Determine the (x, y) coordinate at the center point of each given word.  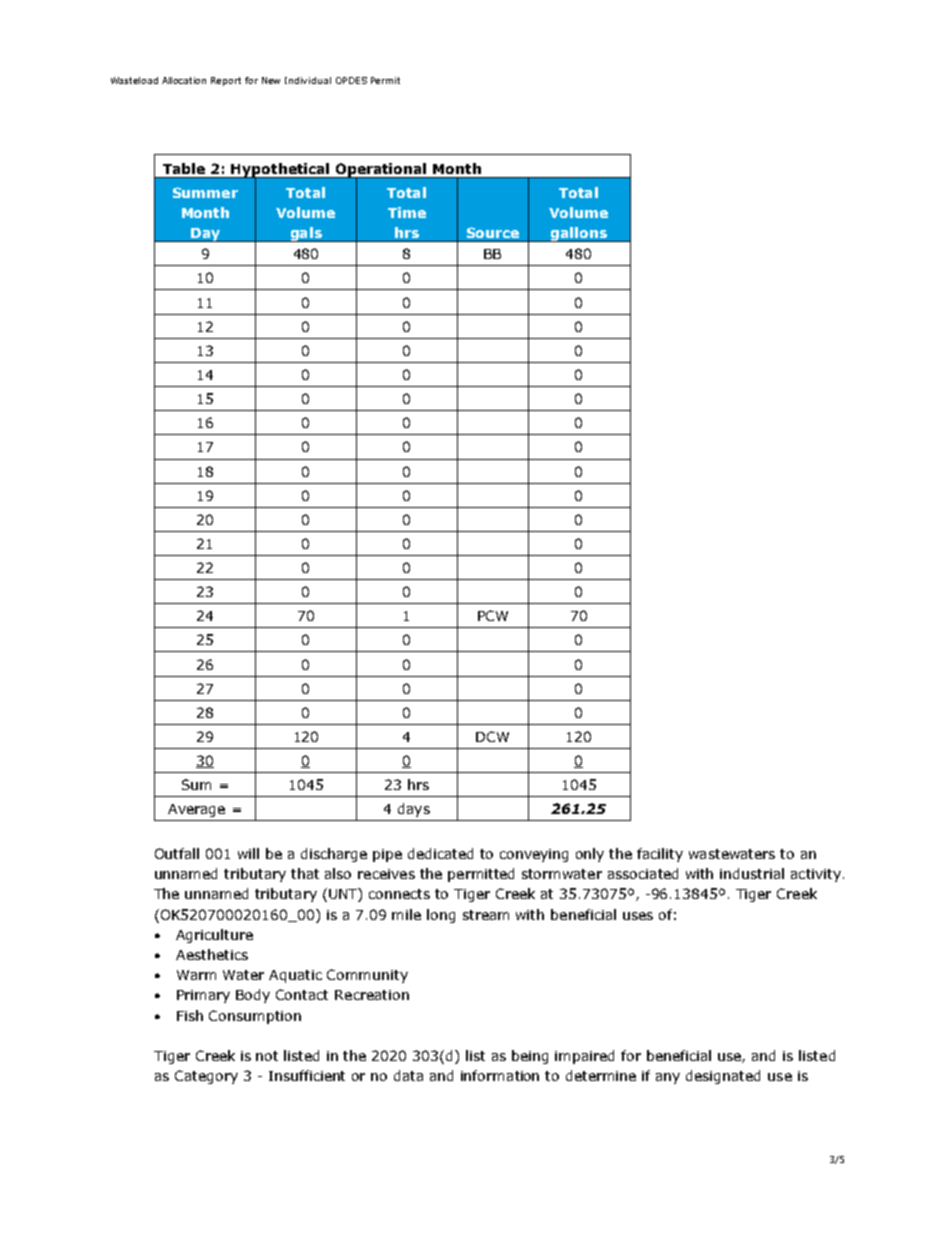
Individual (308, 80)
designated (723, 1077)
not (267, 1056)
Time (407, 212)
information (500, 1075)
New (271, 80)
